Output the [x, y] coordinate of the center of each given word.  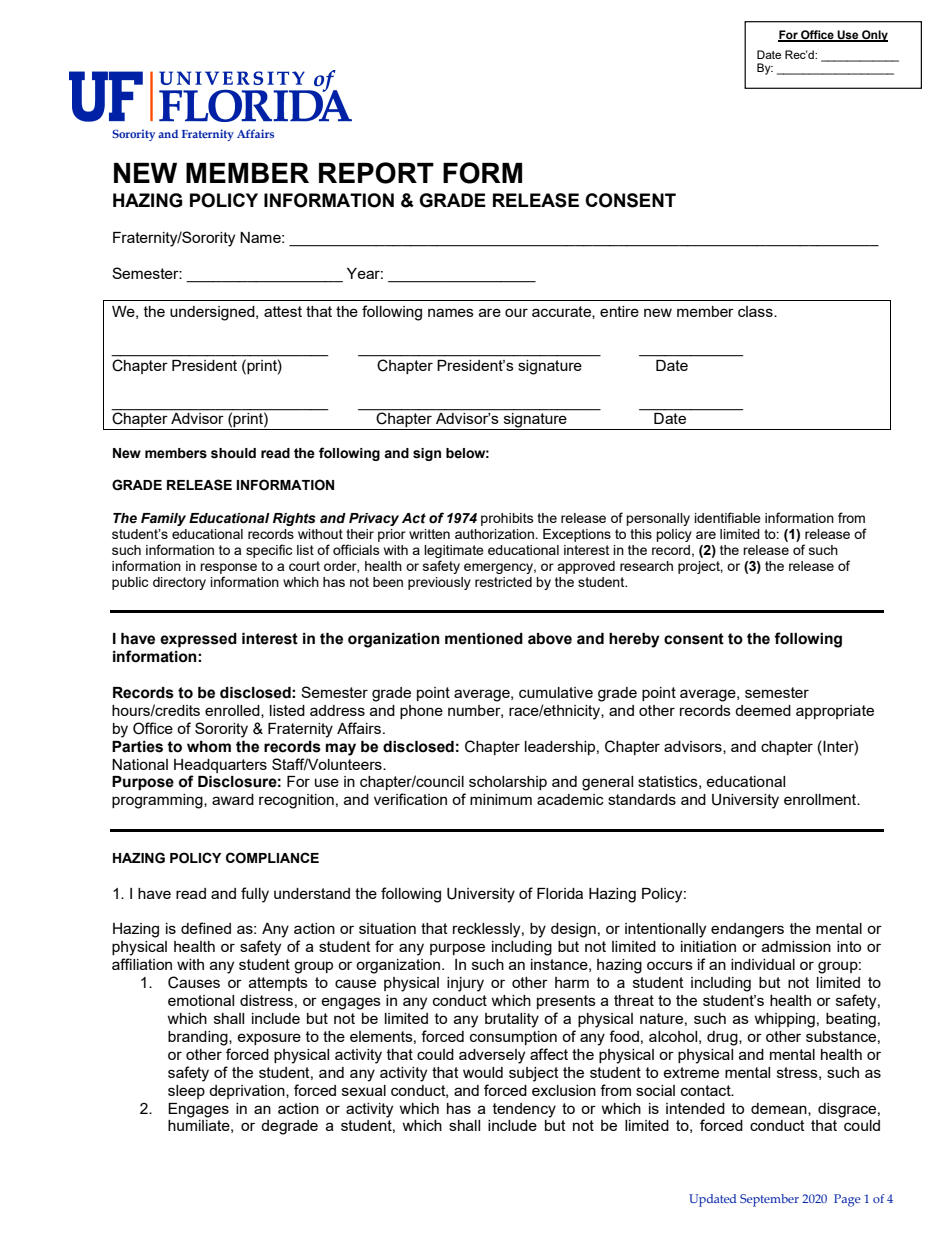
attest [283, 311]
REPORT [376, 173]
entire [619, 311]
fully [255, 895]
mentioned [484, 639]
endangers [747, 930]
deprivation [248, 1092]
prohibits [507, 519]
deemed [763, 710]
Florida [560, 893]
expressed [198, 640]
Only [874, 36]
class [756, 311]
